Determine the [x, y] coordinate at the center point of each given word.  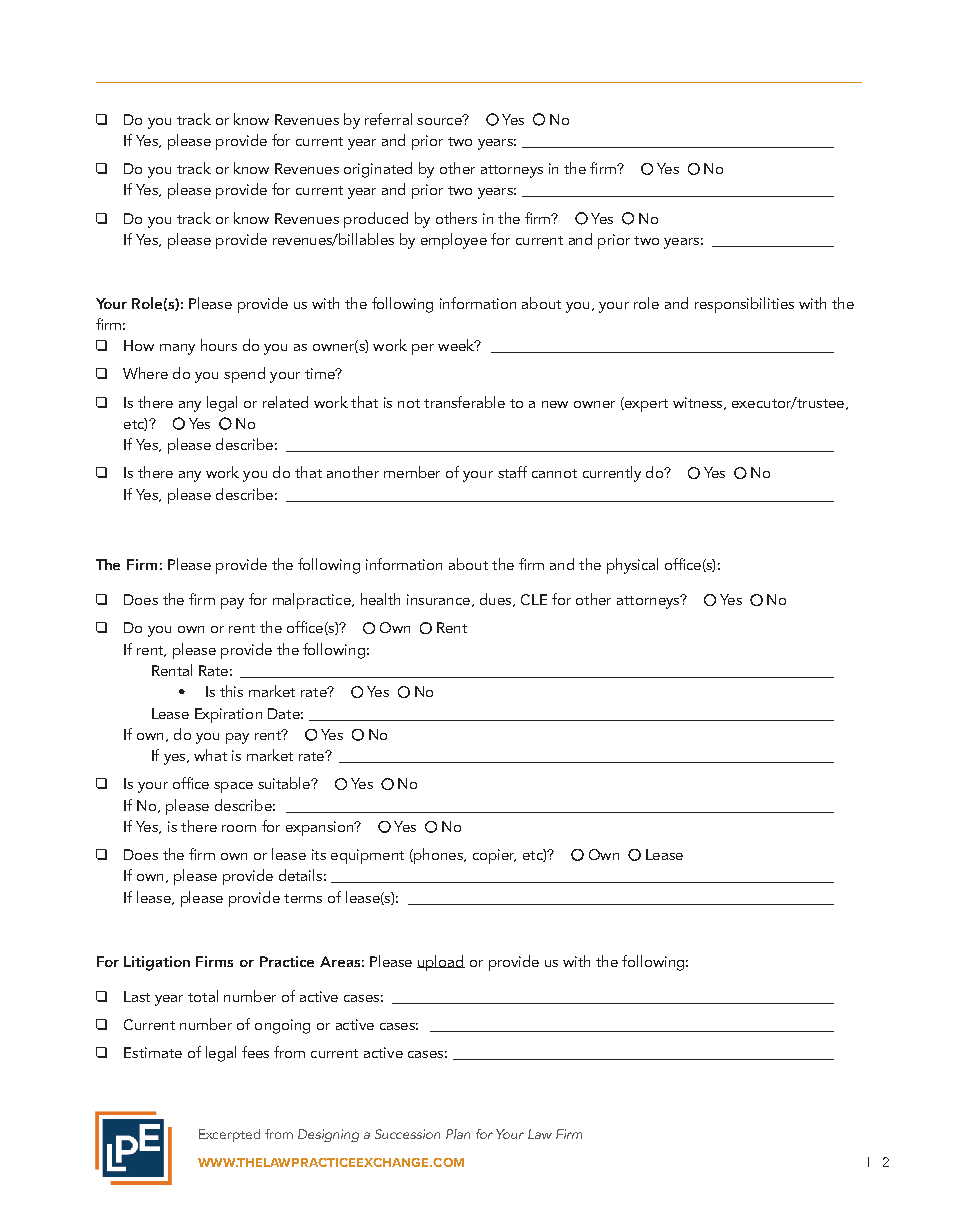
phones [438, 856]
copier [494, 856]
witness [699, 403]
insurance [438, 599]
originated [378, 170]
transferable [464, 402]
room [239, 828]
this [231, 691]
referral [388, 119]
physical [632, 566]
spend [244, 375]
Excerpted [229, 1135]
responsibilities [744, 305]
